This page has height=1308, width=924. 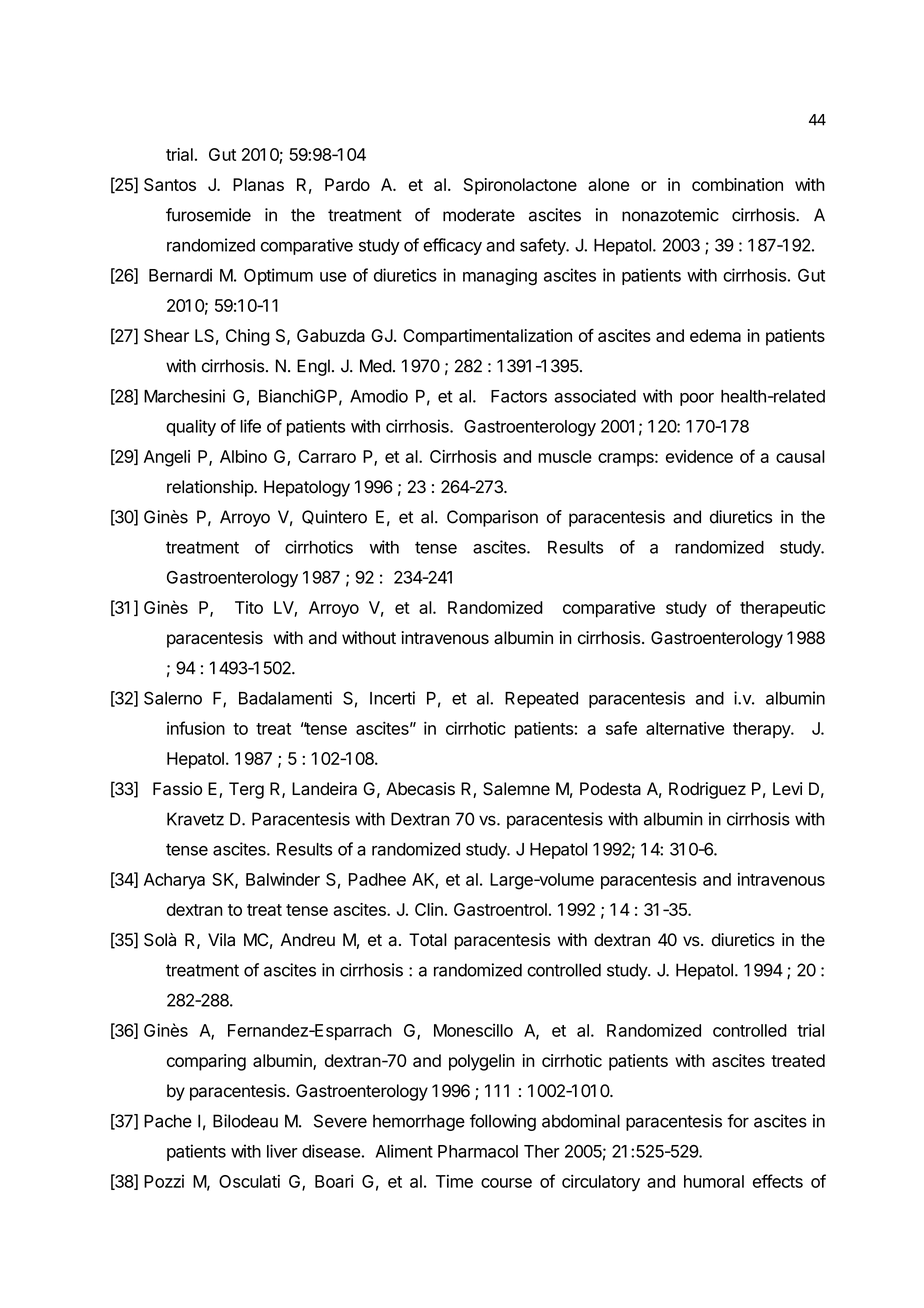 I want to click on moderate, so click(x=479, y=215).
